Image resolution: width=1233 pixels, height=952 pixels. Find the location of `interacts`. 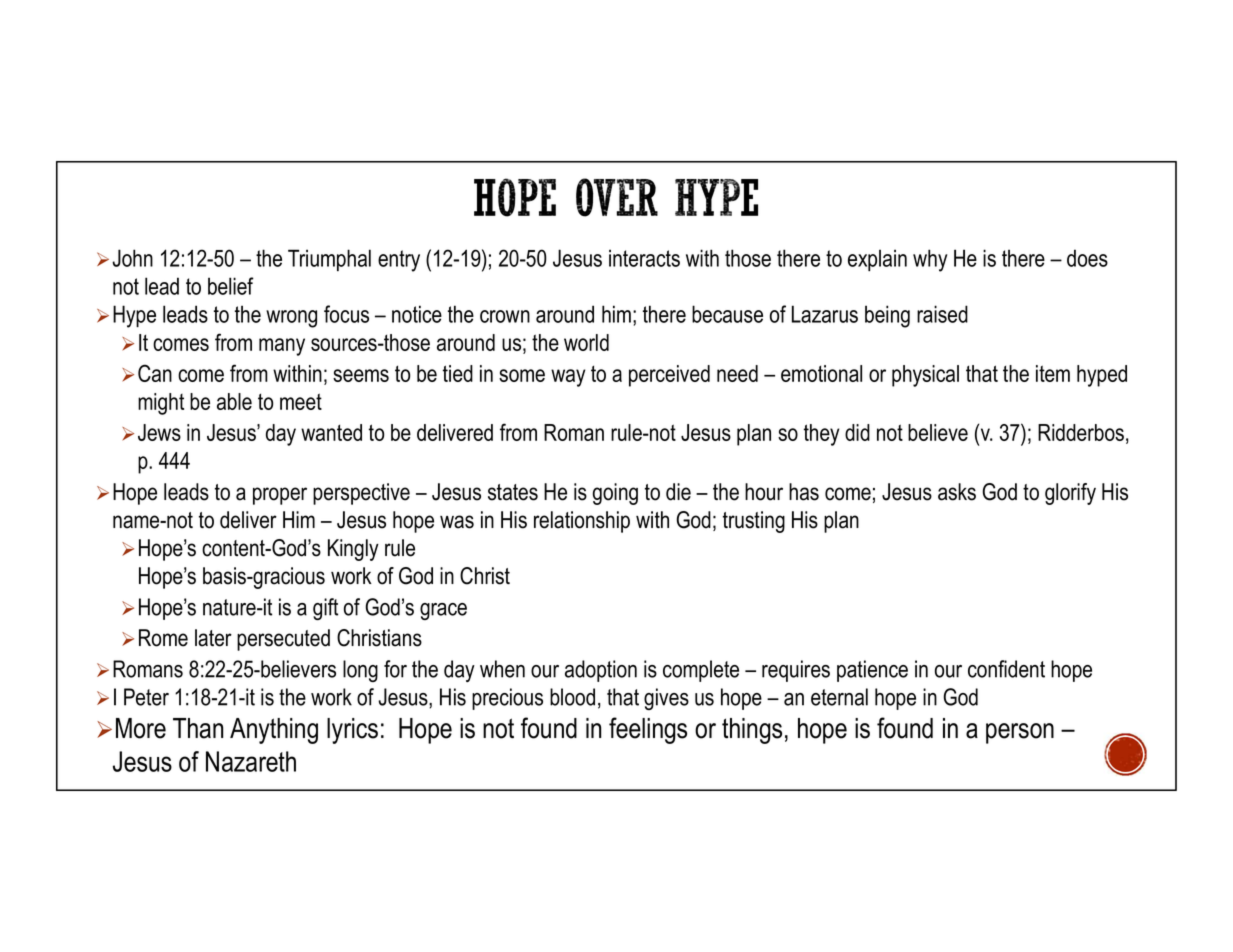

interacts is located at coordinates (644, 258).
